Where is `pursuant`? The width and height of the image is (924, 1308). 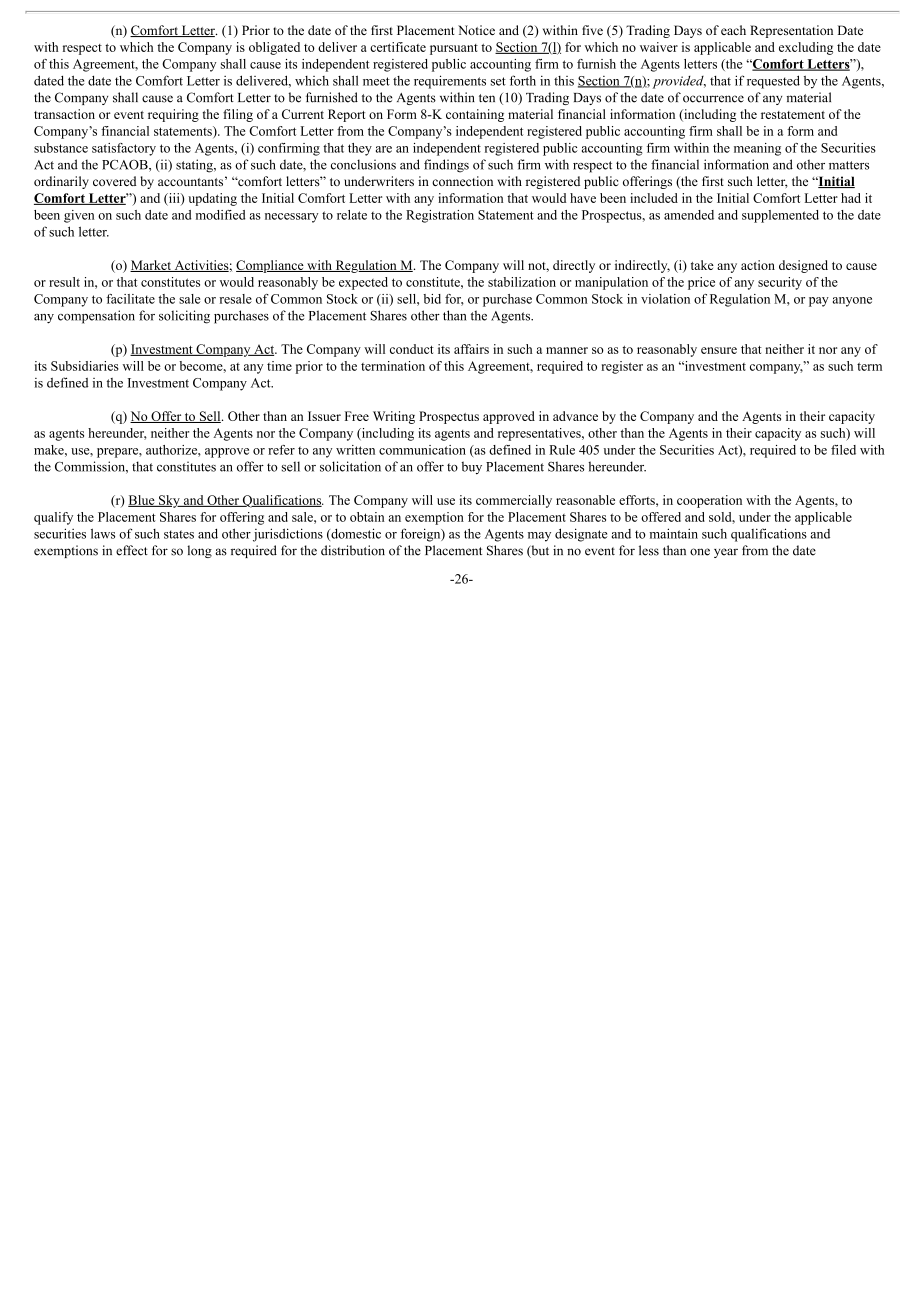
pursuant is located at coordinates (454, 49).
